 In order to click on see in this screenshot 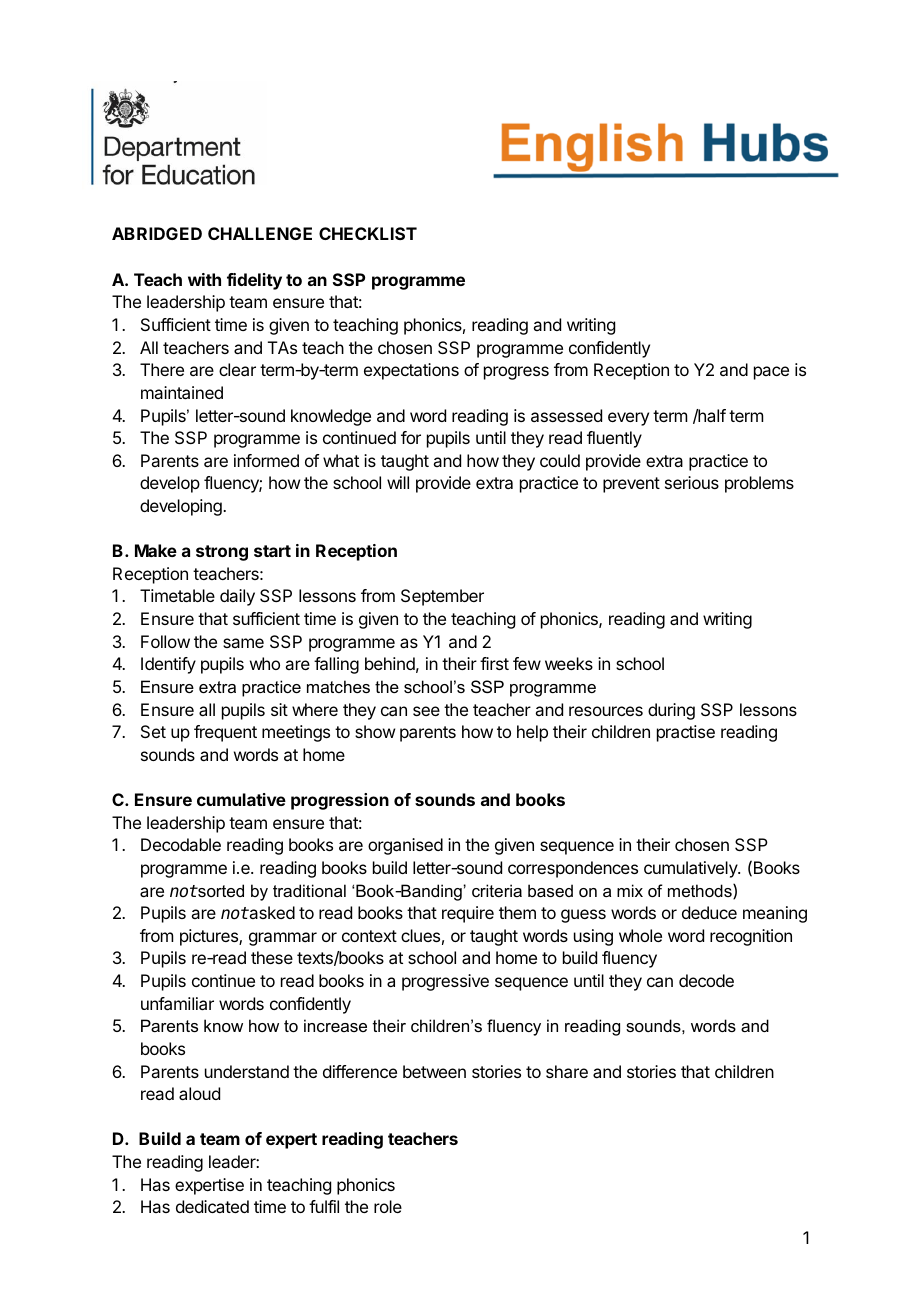, I will do `click(426, 711)`.
